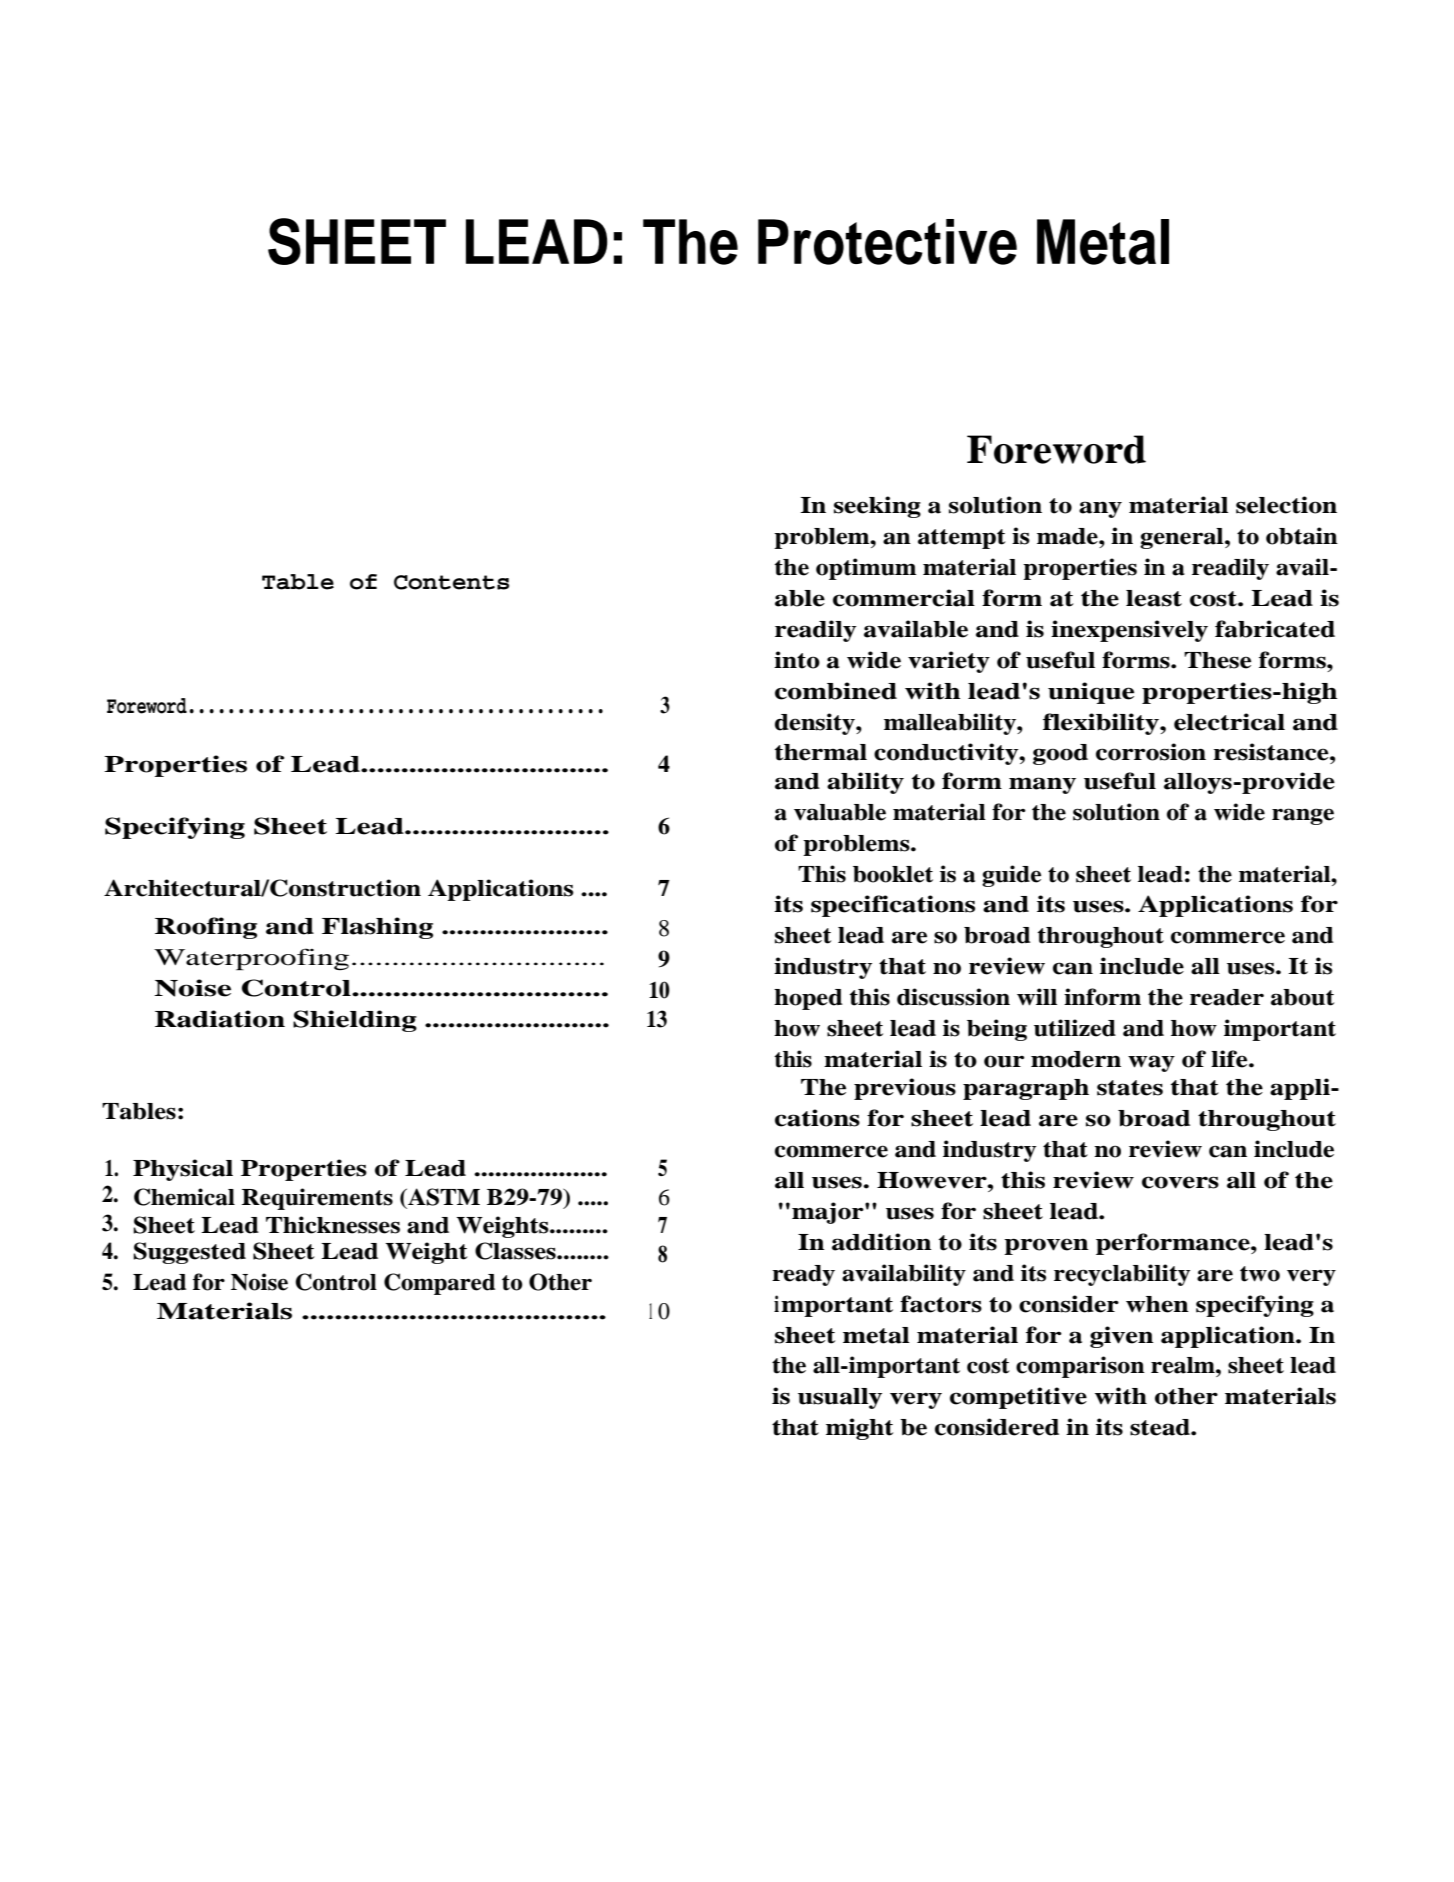 The height and width of the screenshot is (1882, 1454). I want to click on Protective, so click(887, 242).
